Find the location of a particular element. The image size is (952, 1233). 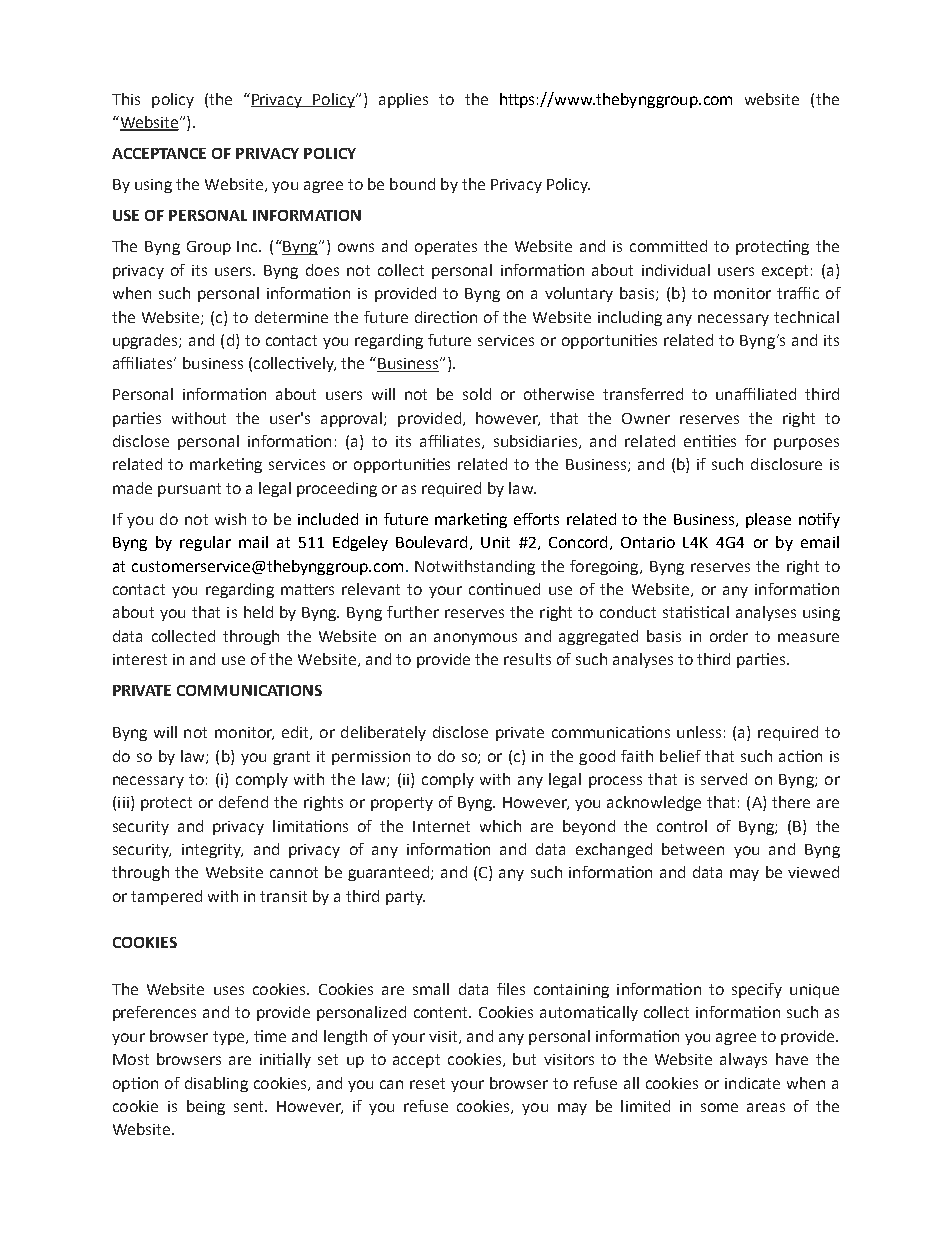

applies is located at coordinates (403, 100).
